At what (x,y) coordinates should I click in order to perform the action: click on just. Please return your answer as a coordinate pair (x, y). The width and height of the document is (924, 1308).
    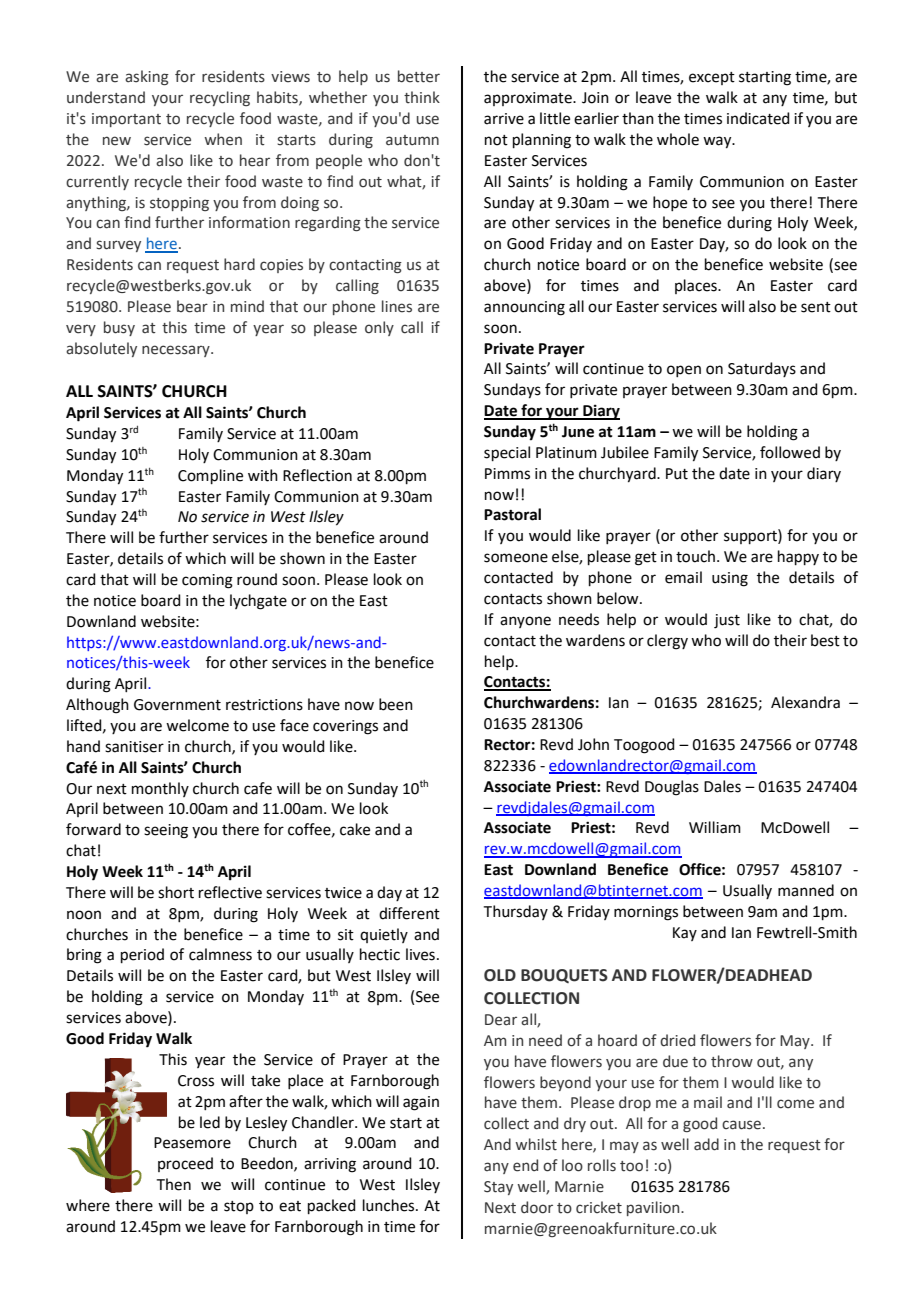
    Looking at the image, I should click on (727, 621).
